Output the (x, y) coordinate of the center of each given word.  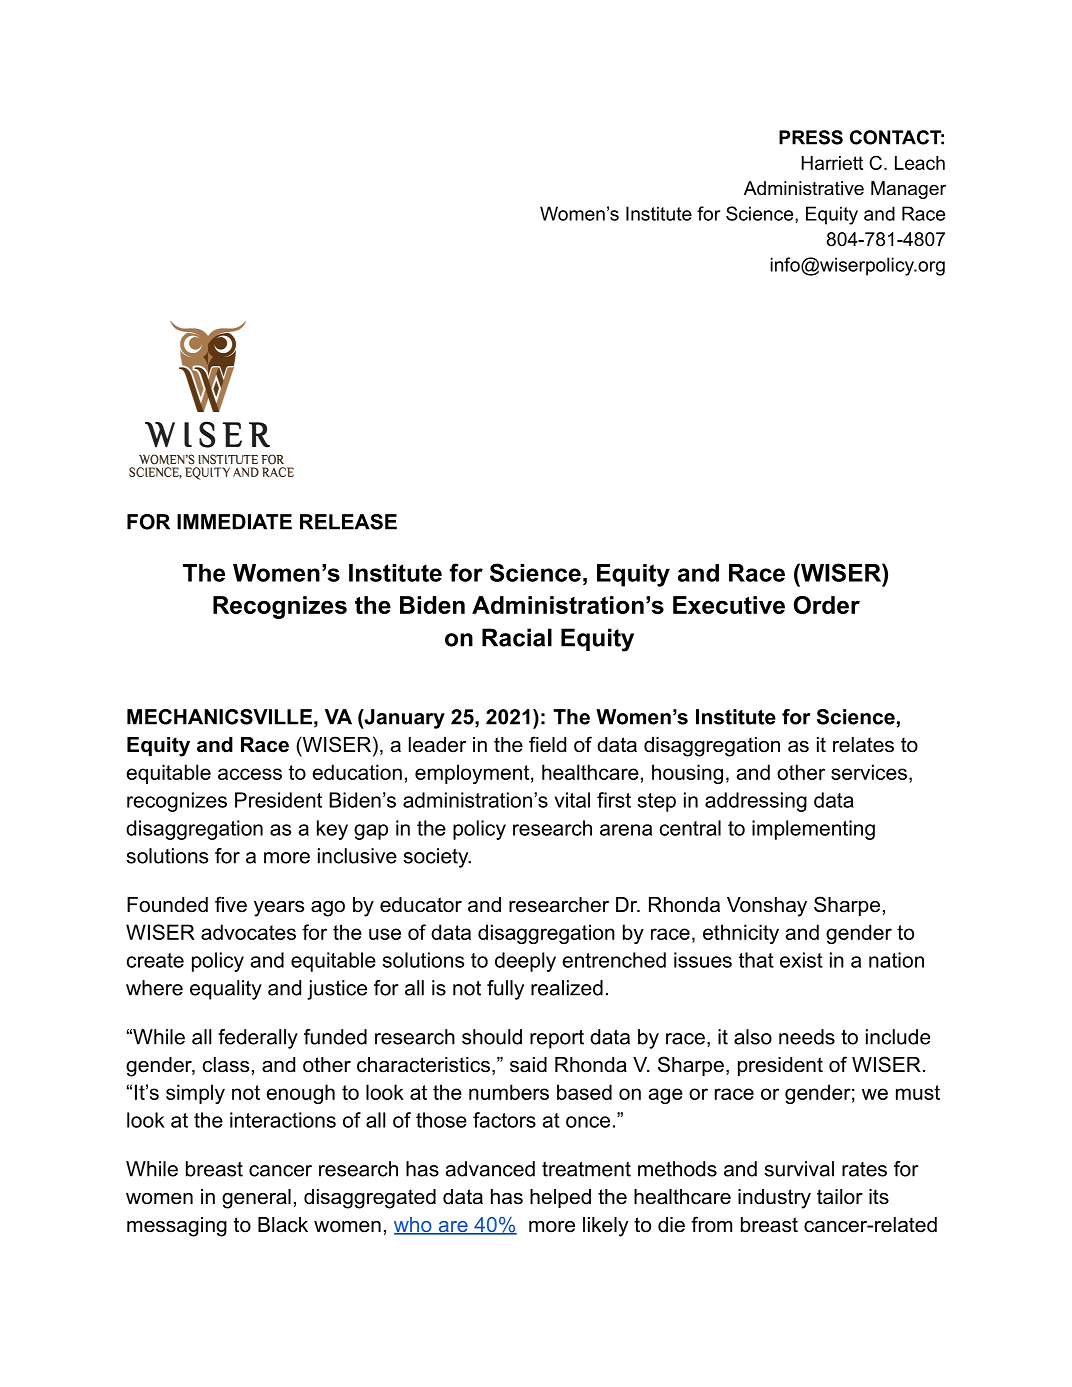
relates (863, 745)
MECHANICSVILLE (219, 717)
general (256, 1199)
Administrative (804, 188)
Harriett (832, 163)
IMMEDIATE (234, 522)
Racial (517, 637)
